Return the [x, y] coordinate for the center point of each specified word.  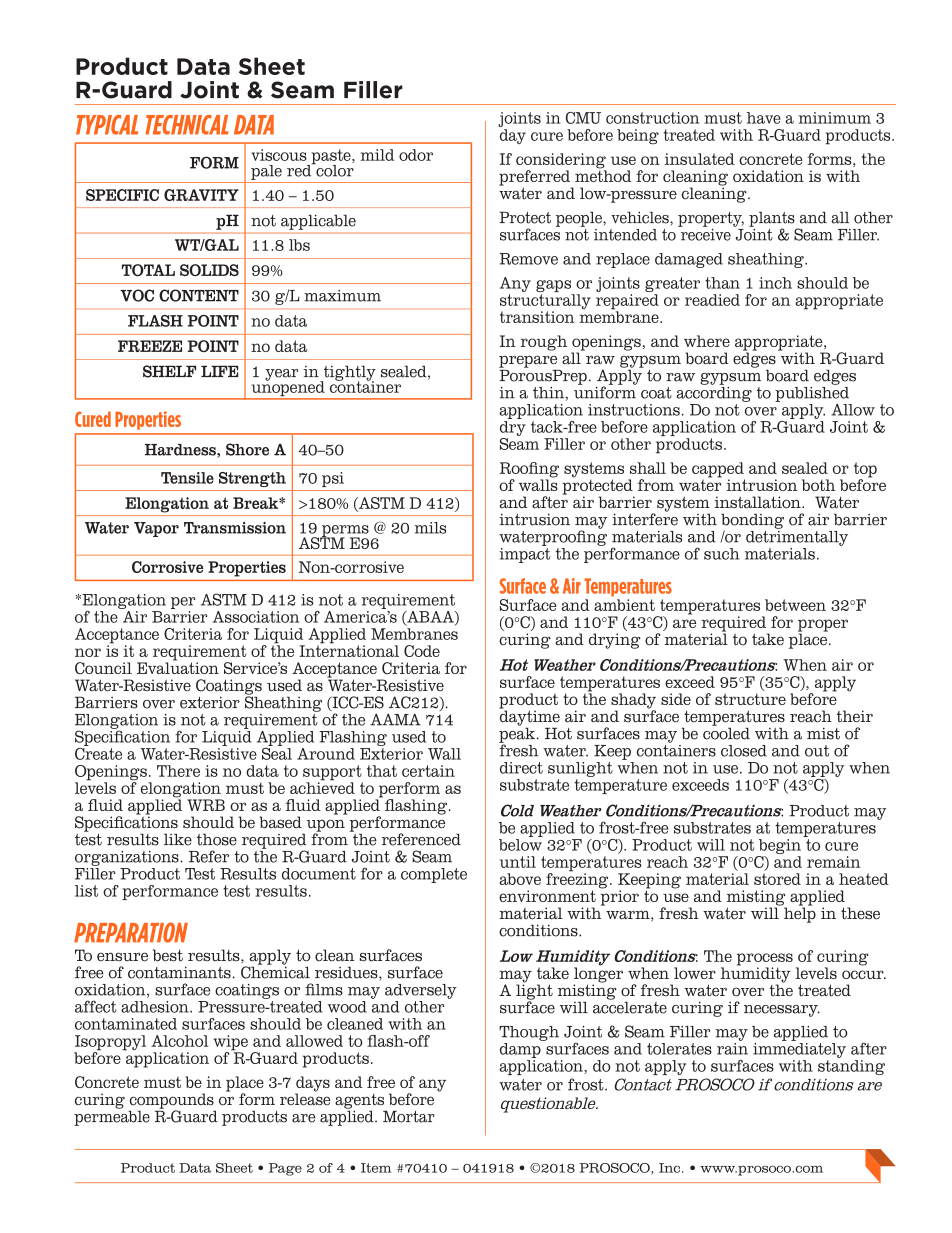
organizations [128, 858]
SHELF [169, 371]
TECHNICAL [187, 125]
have [764, 118]
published [812, 393]
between [795, 605]
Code [422, 651]
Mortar [409, 1116]
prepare [528, 362]
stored [777, 879]
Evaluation [178, 667]
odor [416, 155]
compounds [172, 1102]
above [520, 879]
